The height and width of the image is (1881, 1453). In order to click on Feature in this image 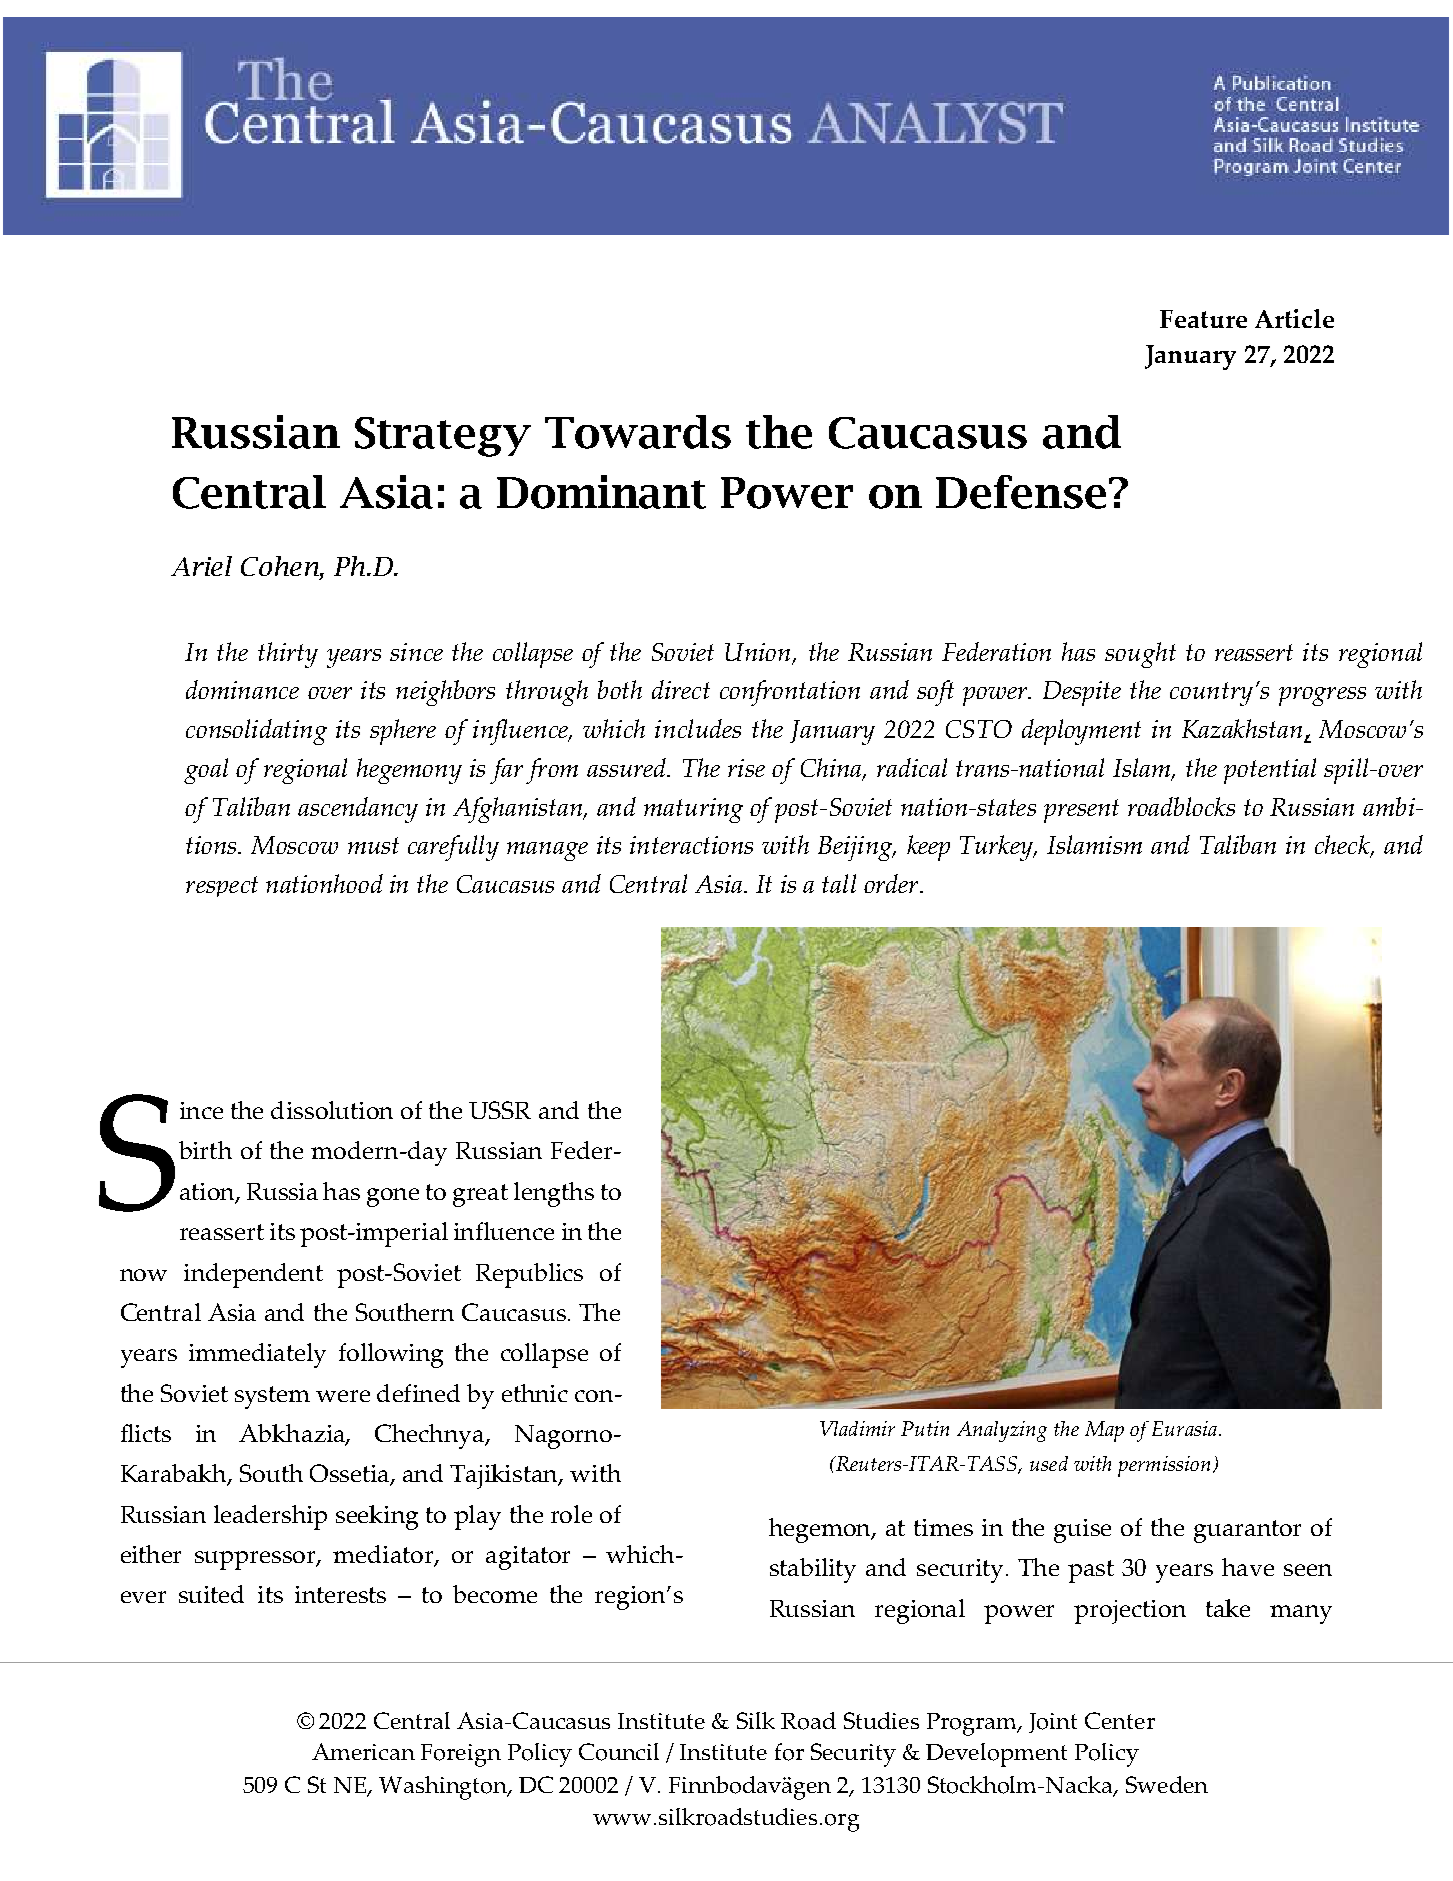, I will do `click(1203, 319)`.
